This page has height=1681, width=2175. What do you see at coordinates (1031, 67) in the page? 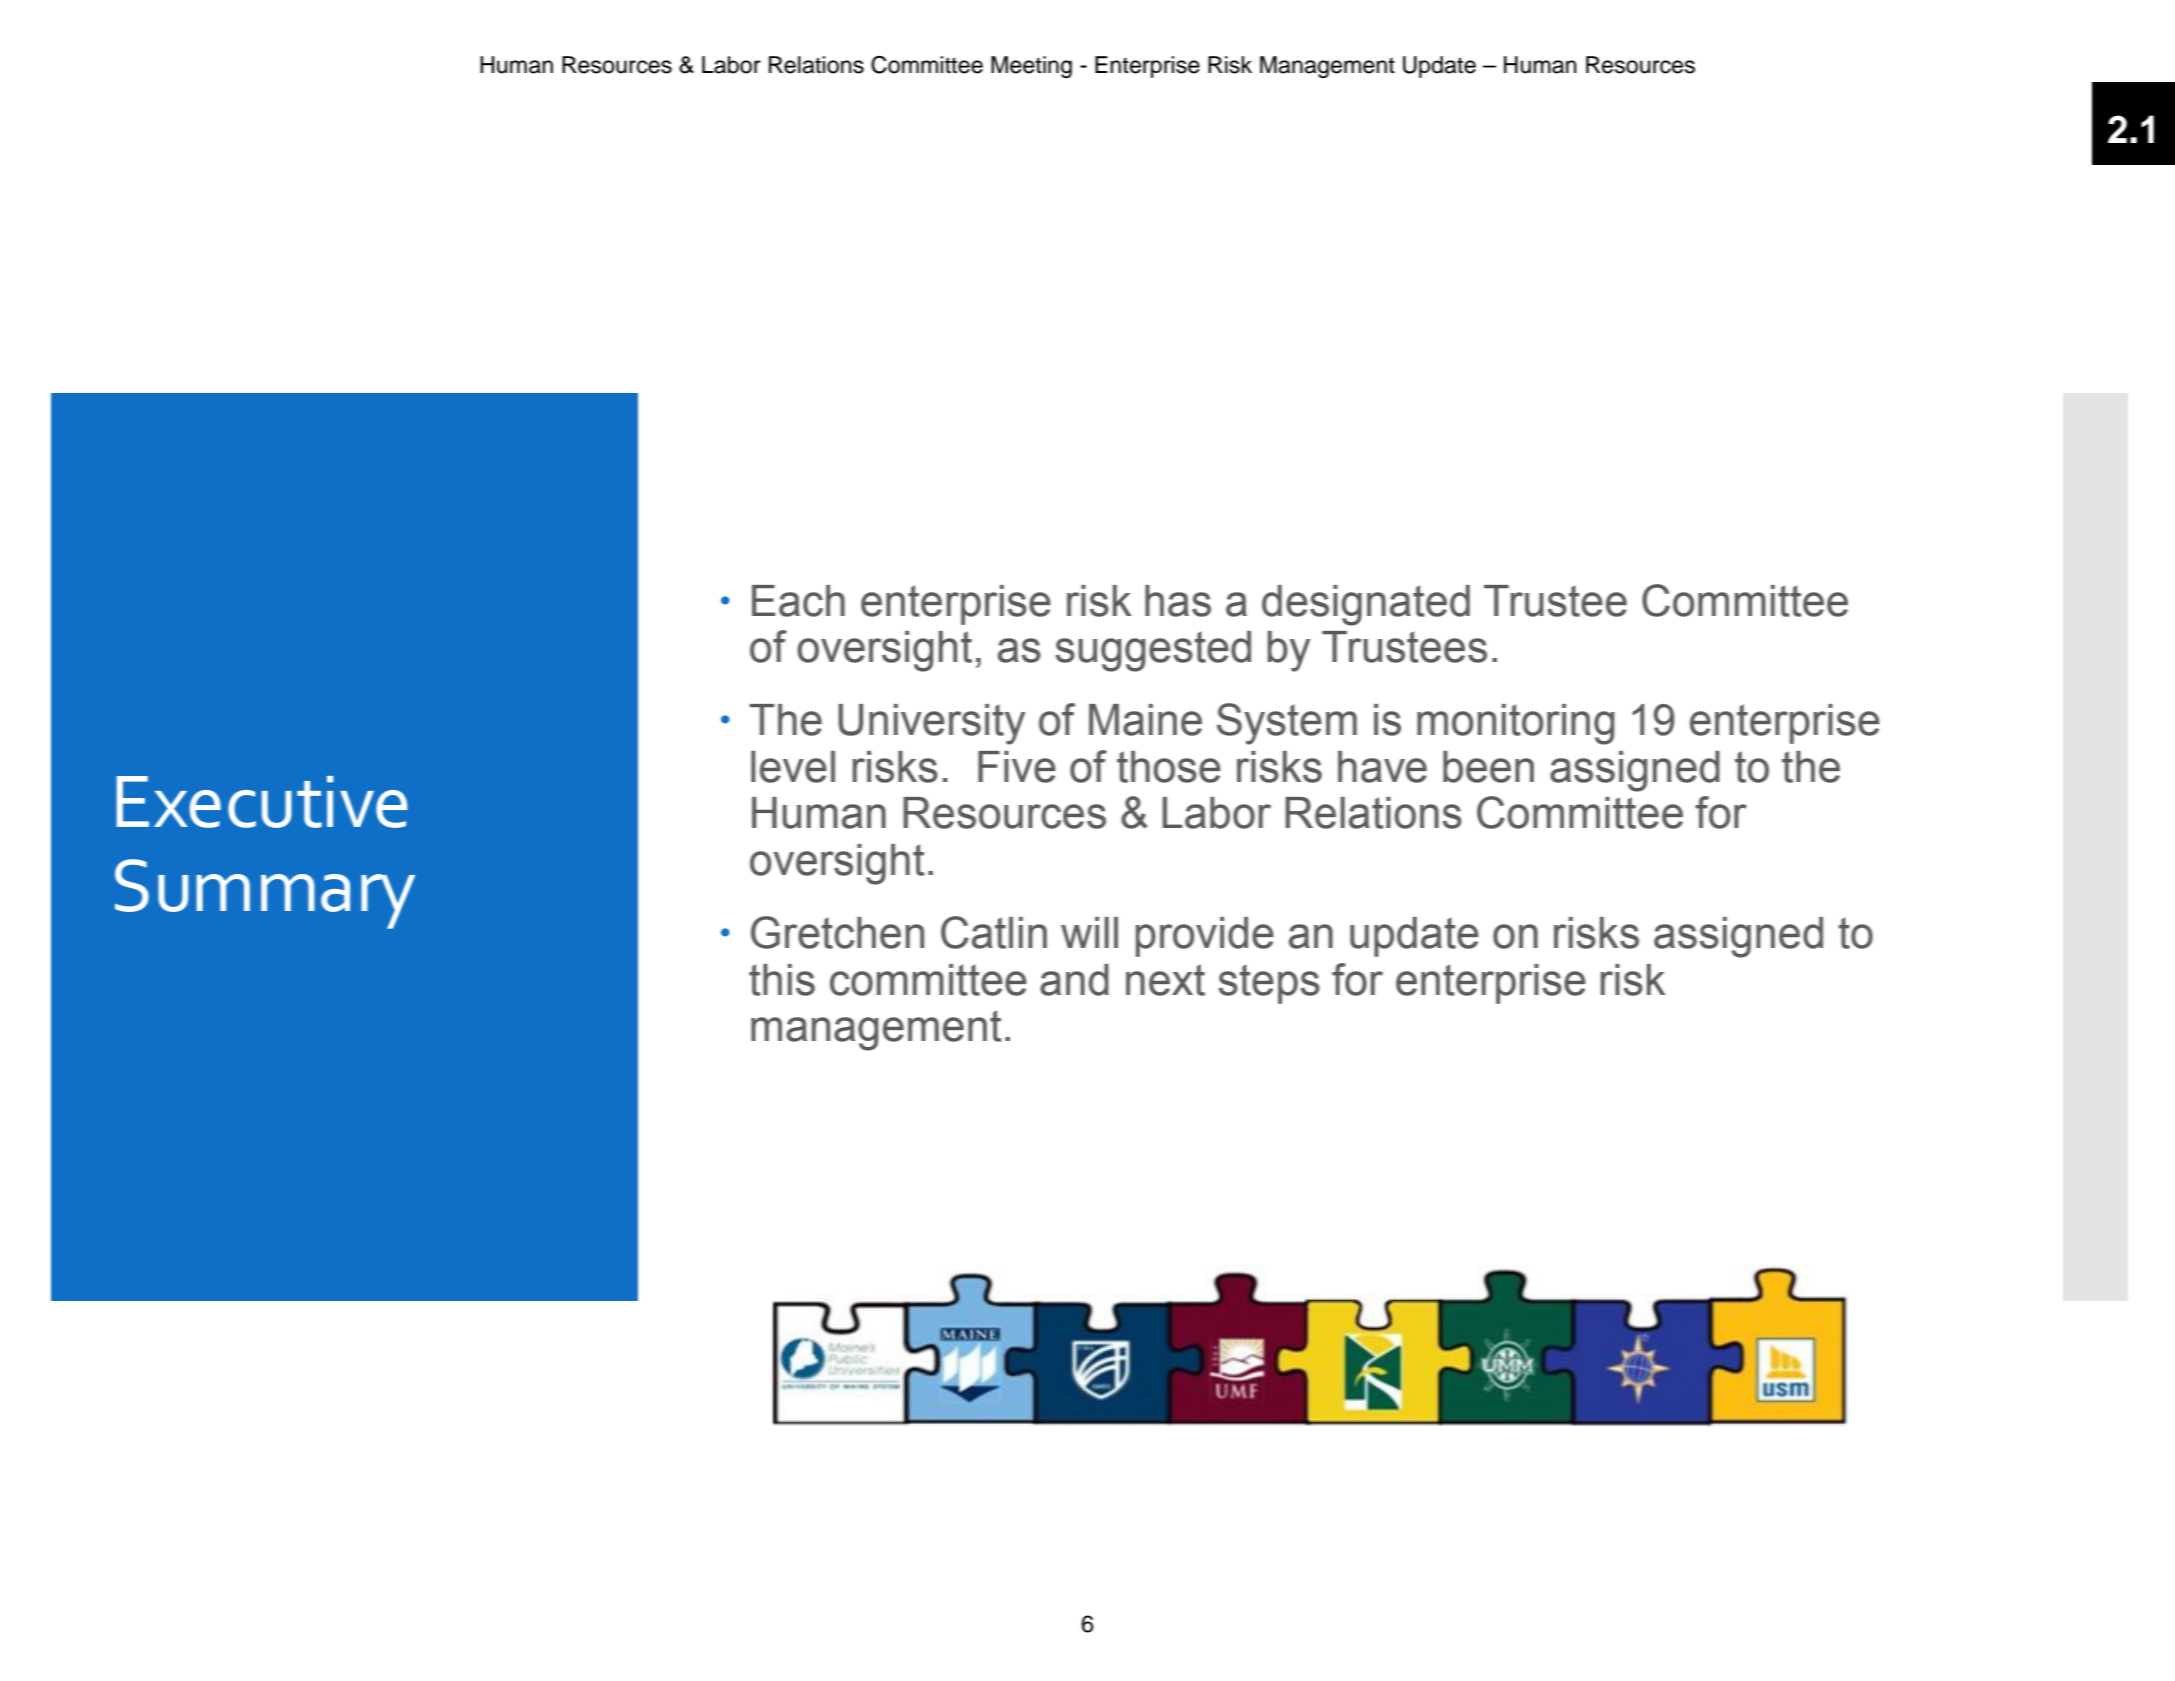
I see `Meeting` at bounding box center [1031, 67].
